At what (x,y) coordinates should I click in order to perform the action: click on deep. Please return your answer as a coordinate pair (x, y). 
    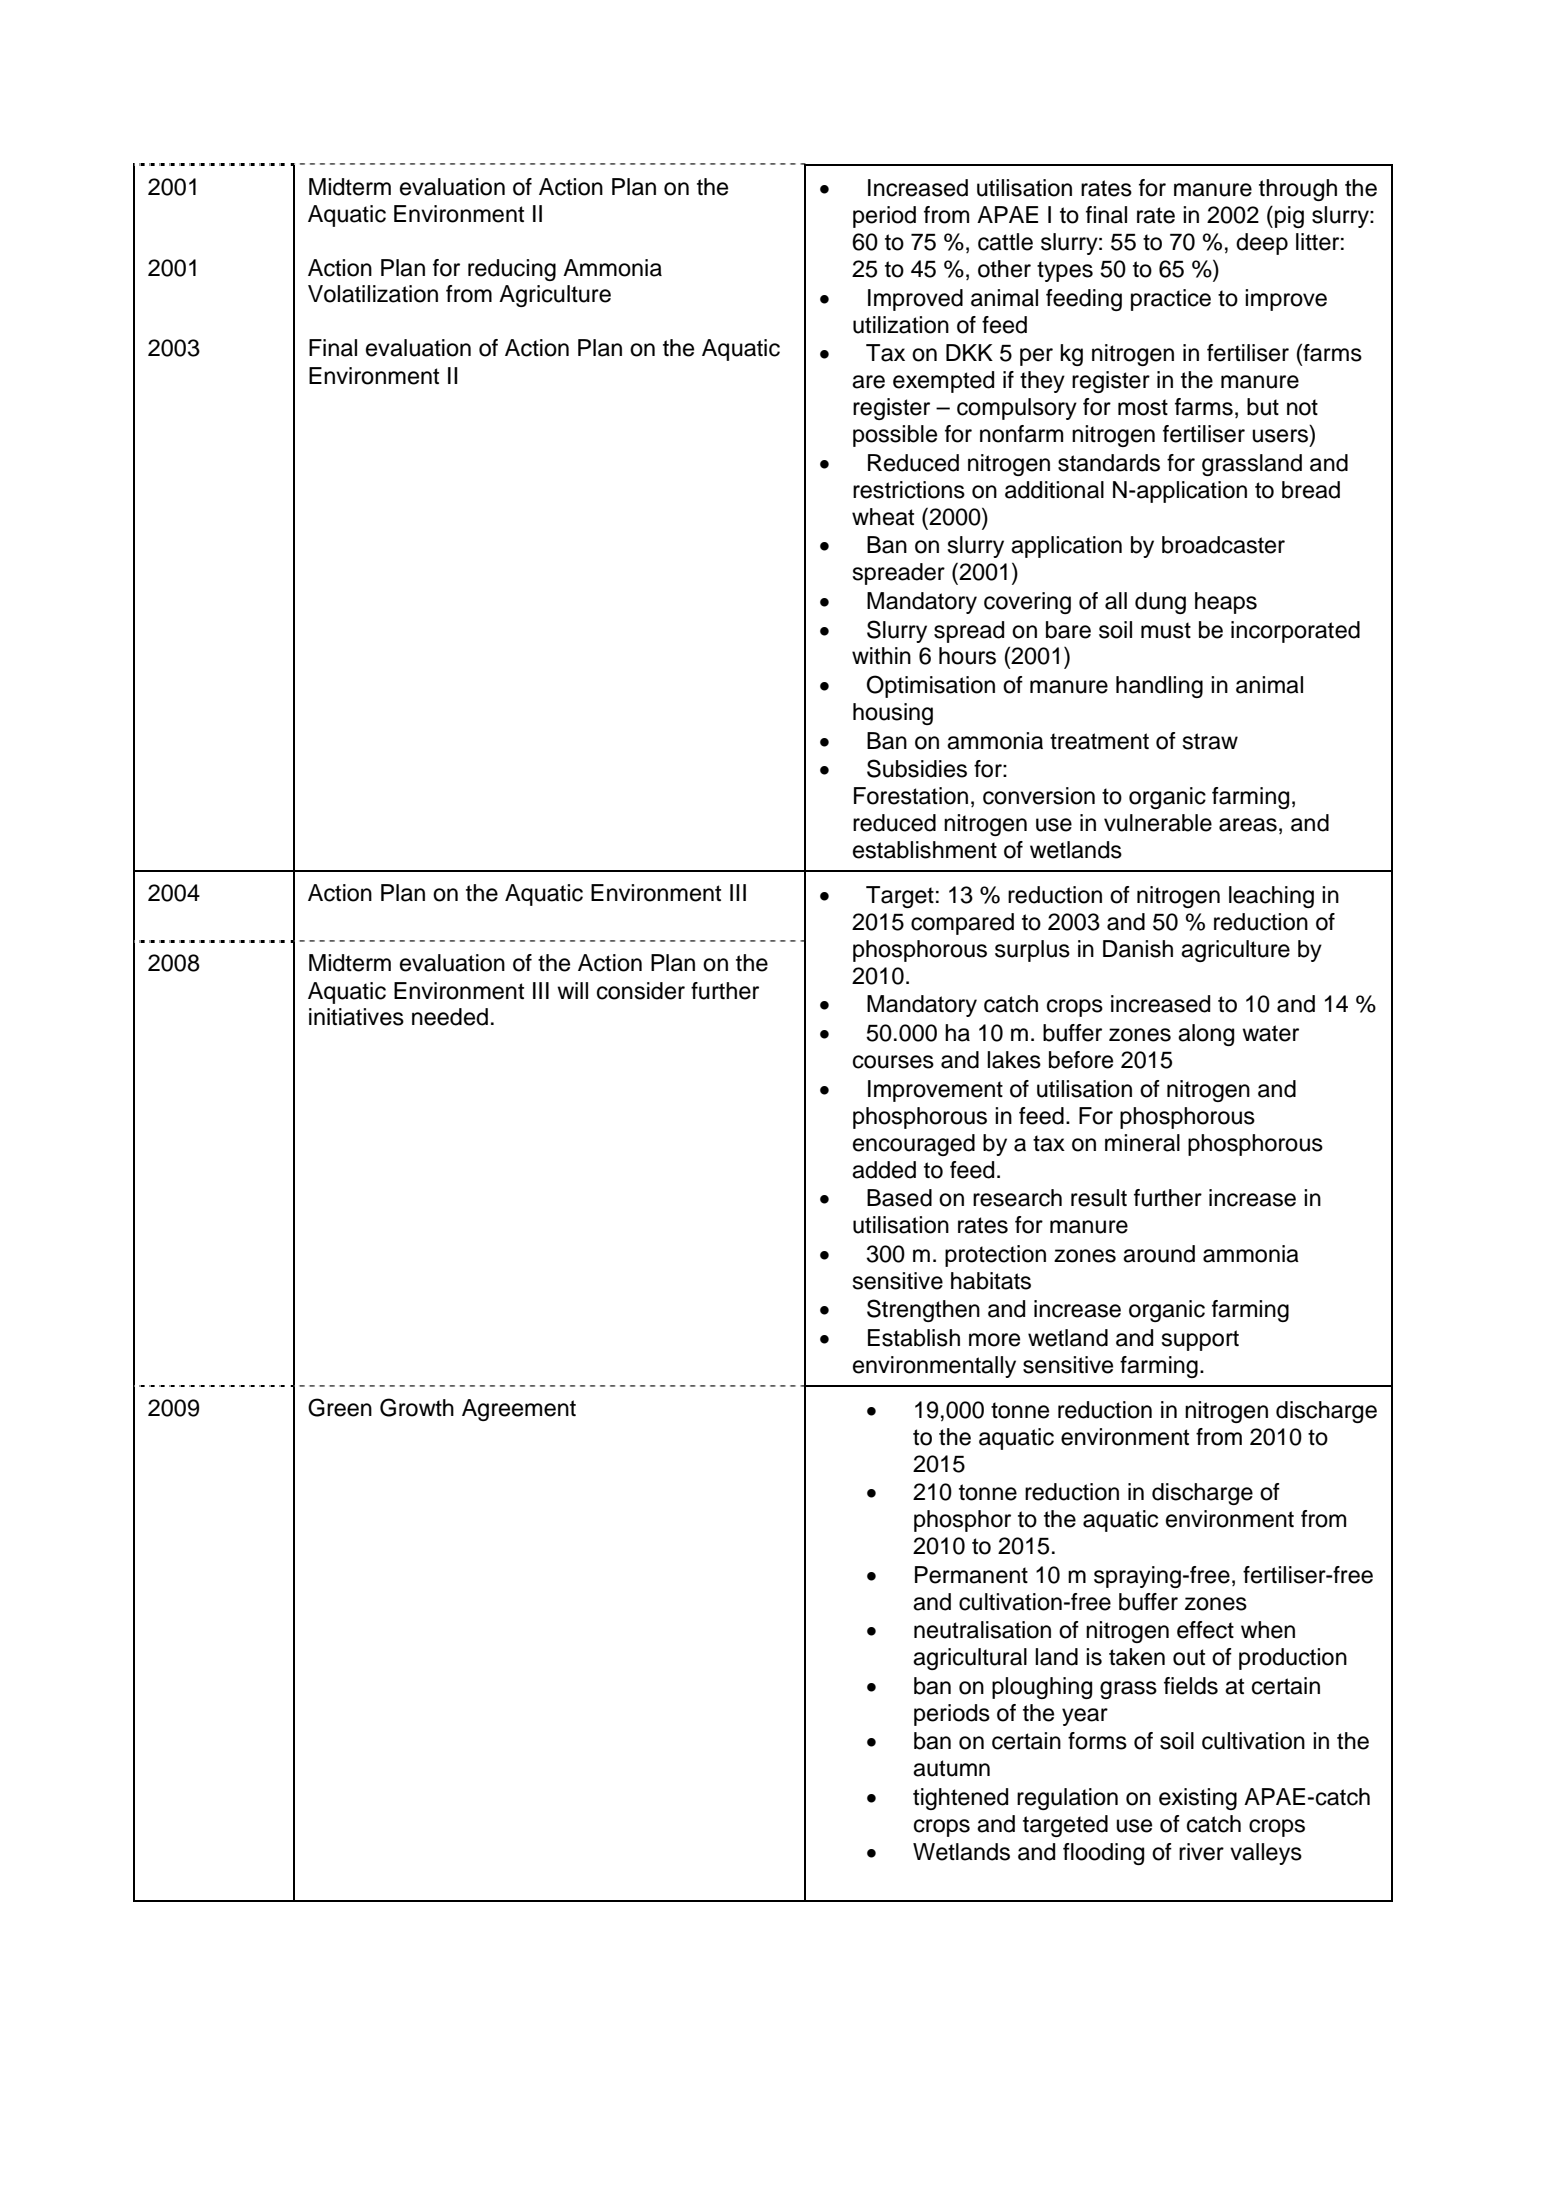
    Looking at the image, I should click on (1262, 244).
